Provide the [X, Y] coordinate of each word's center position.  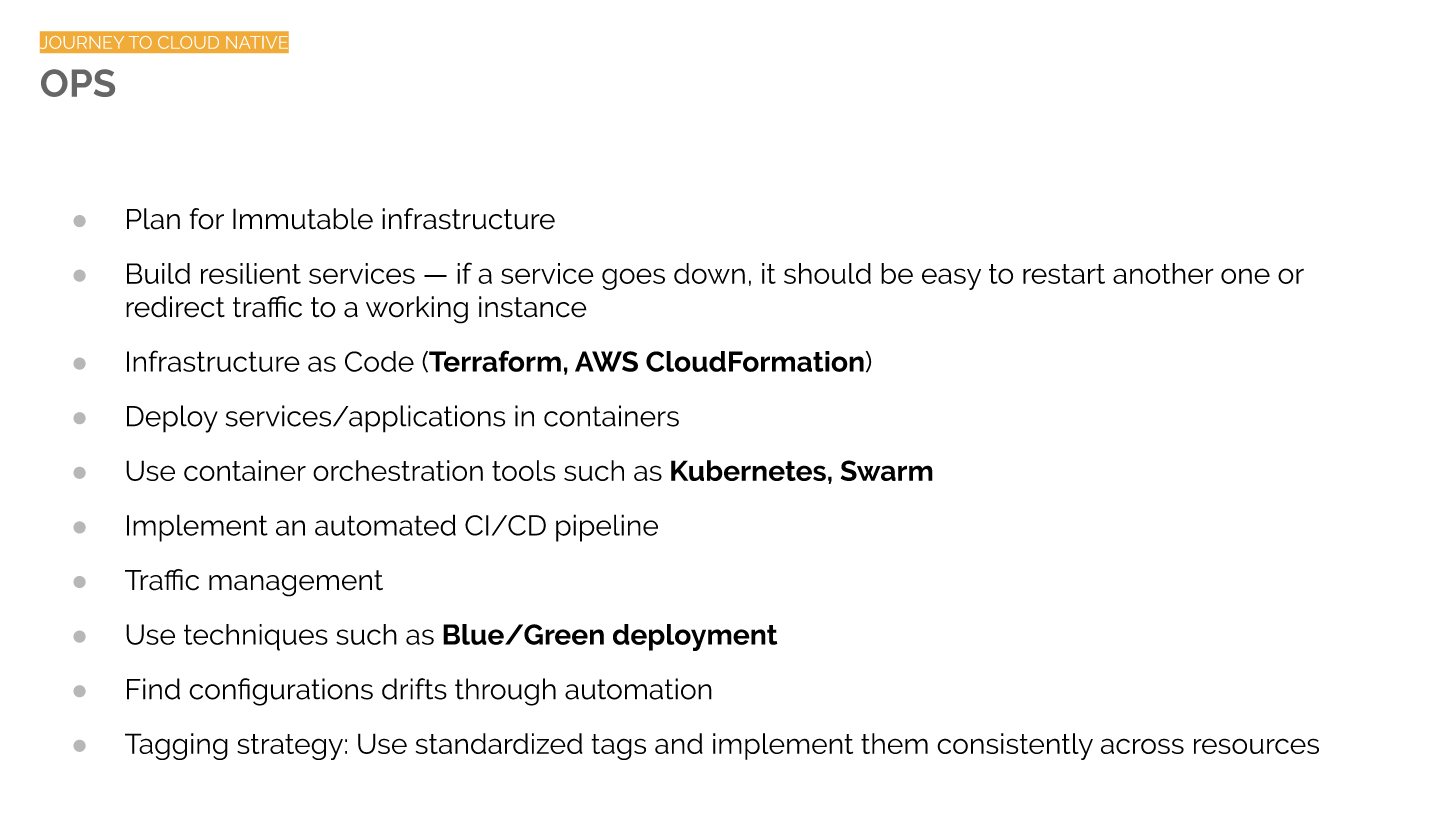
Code [379, 361]
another [1163, 273]
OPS [78, 83]
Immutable [303, 219]
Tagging [176, 746]
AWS [606, 361]
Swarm [887, 470]
